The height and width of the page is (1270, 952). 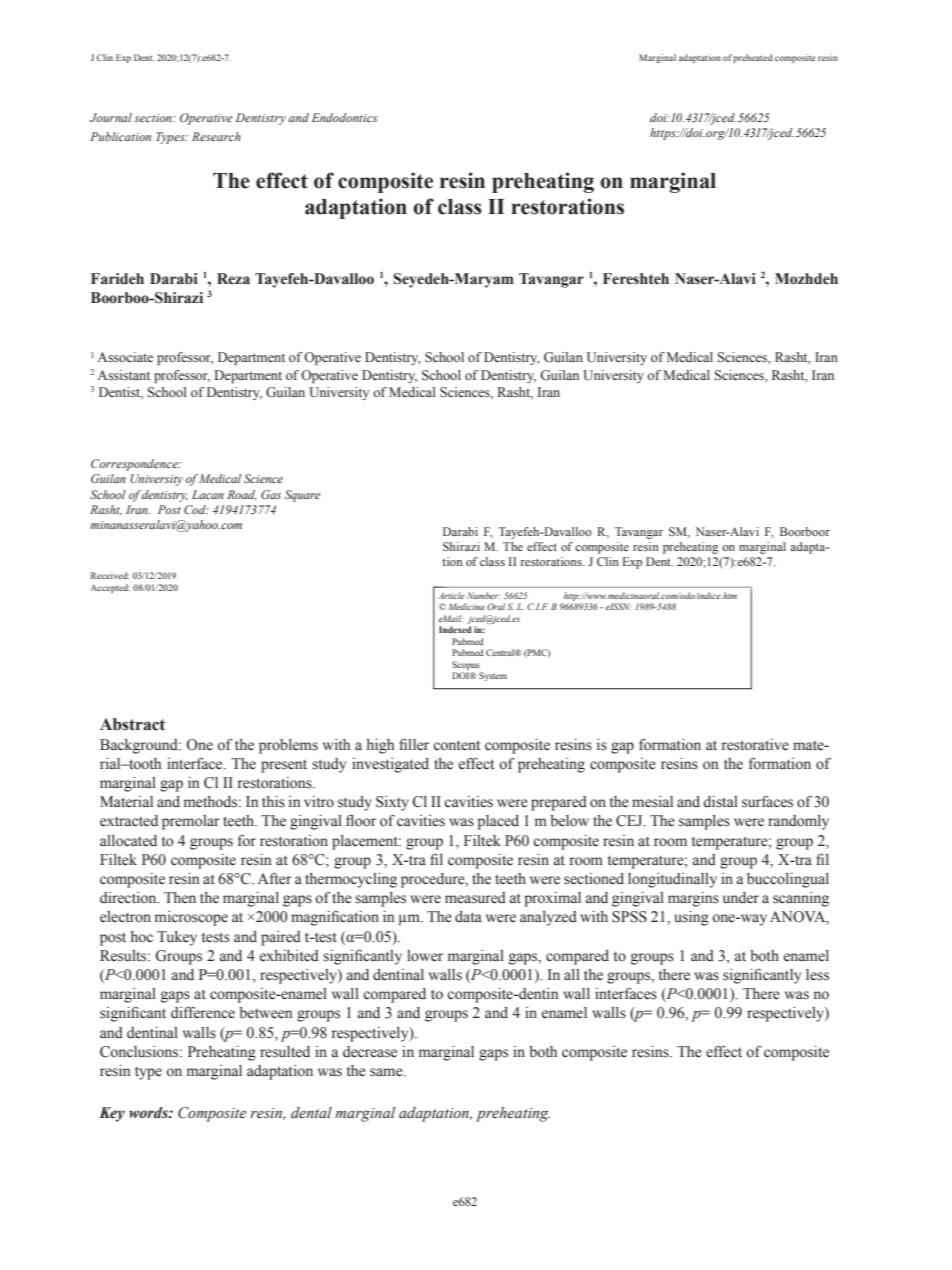 What do you see at coordinates (484, 595) in the page?
I see `Number` at bounding box center [484, 595].
